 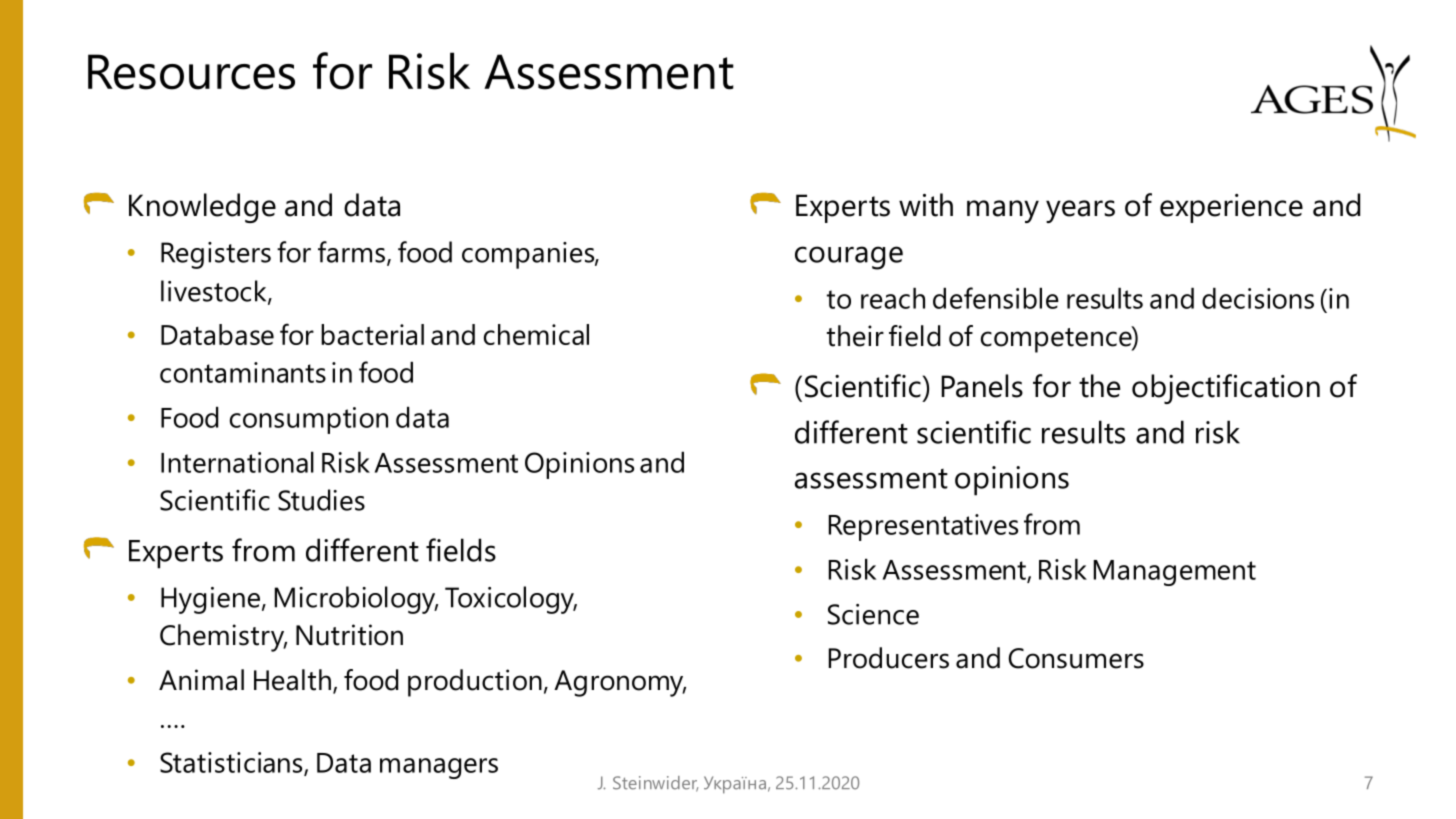 I want to click on Management, so click(x=1175, y=573).
